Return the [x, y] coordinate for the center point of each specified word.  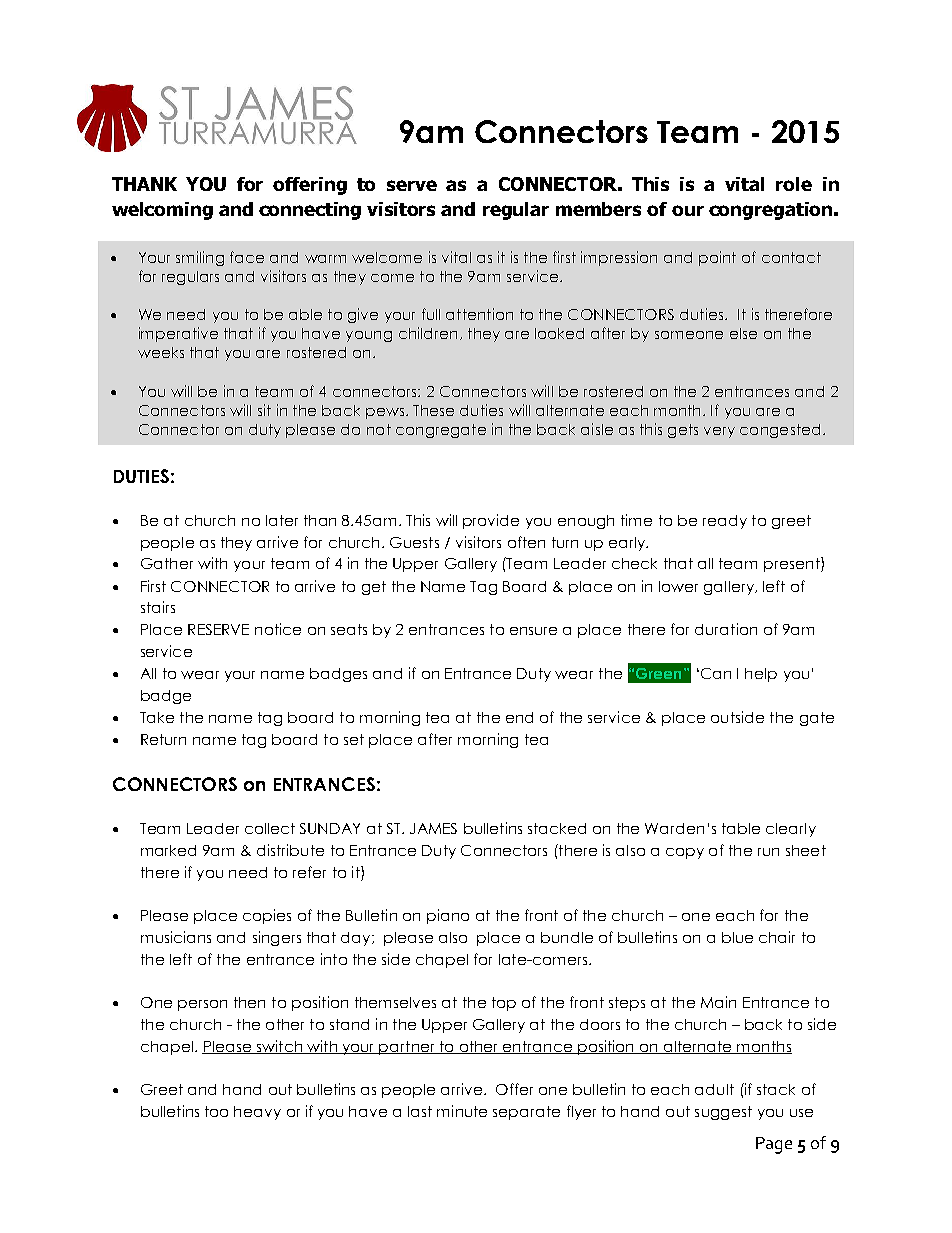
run [768, 852]
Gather [167, 563]
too [216, 1111]
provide [491, 521]
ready [725, 522]
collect [270, 828]
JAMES [433, 828]
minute [462, 1111]
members [598, 209]
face [247, 257]
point [717, 258]
